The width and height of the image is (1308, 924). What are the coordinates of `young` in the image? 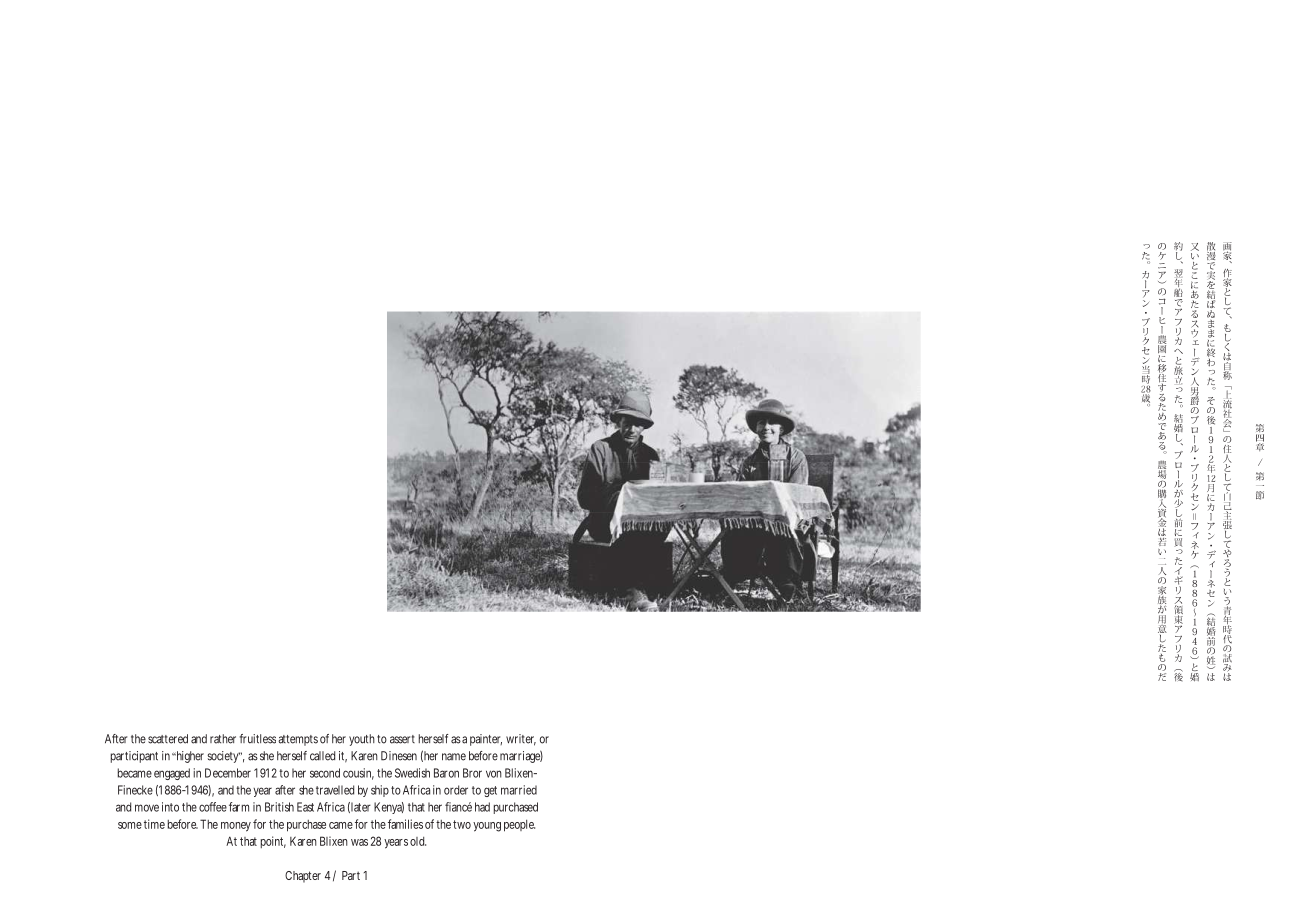 It's located at (487, 827).
